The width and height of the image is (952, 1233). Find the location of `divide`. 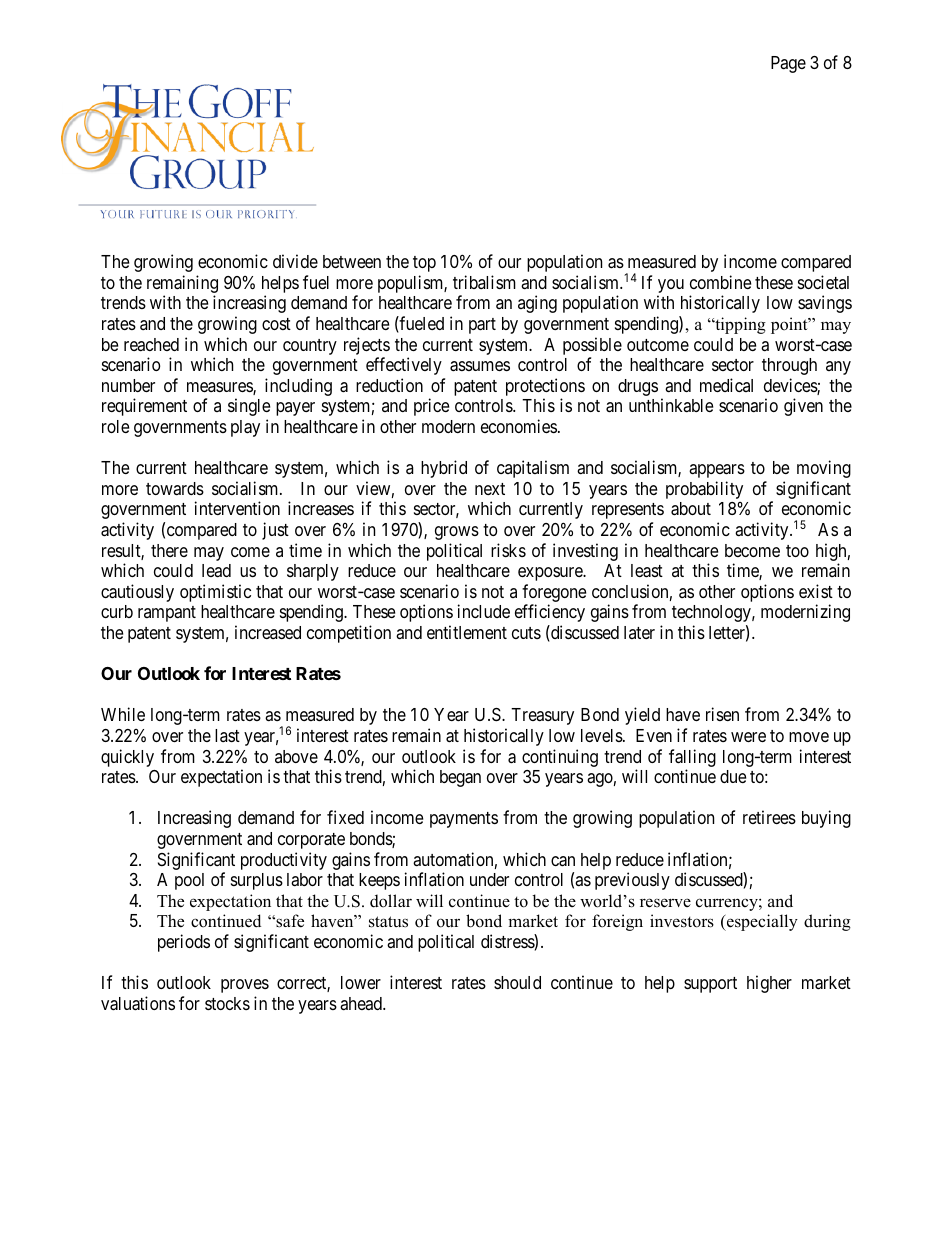

divide is located at coordinates (295, 261).
